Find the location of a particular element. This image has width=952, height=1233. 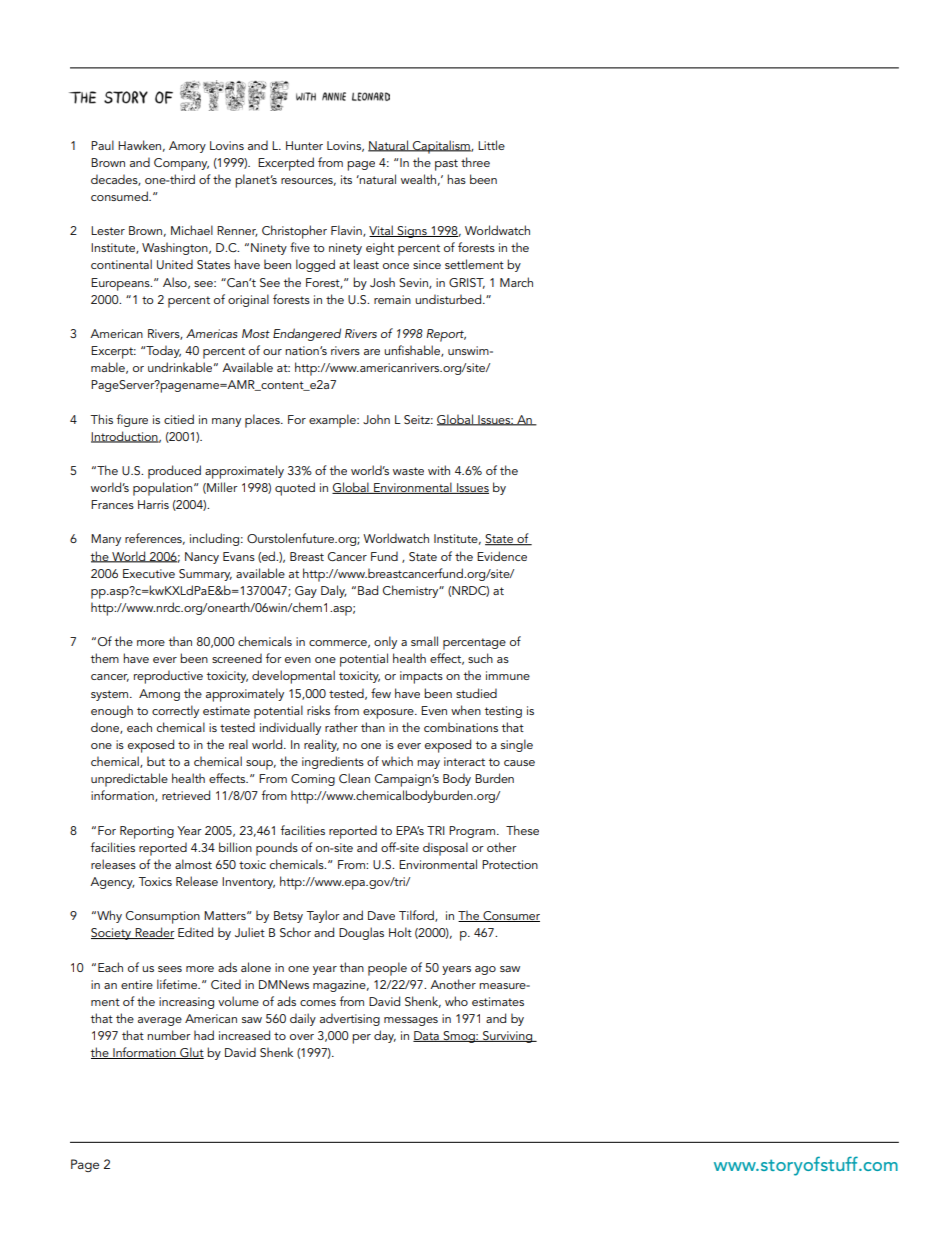

quoted is located at coordinates (295, 489).
